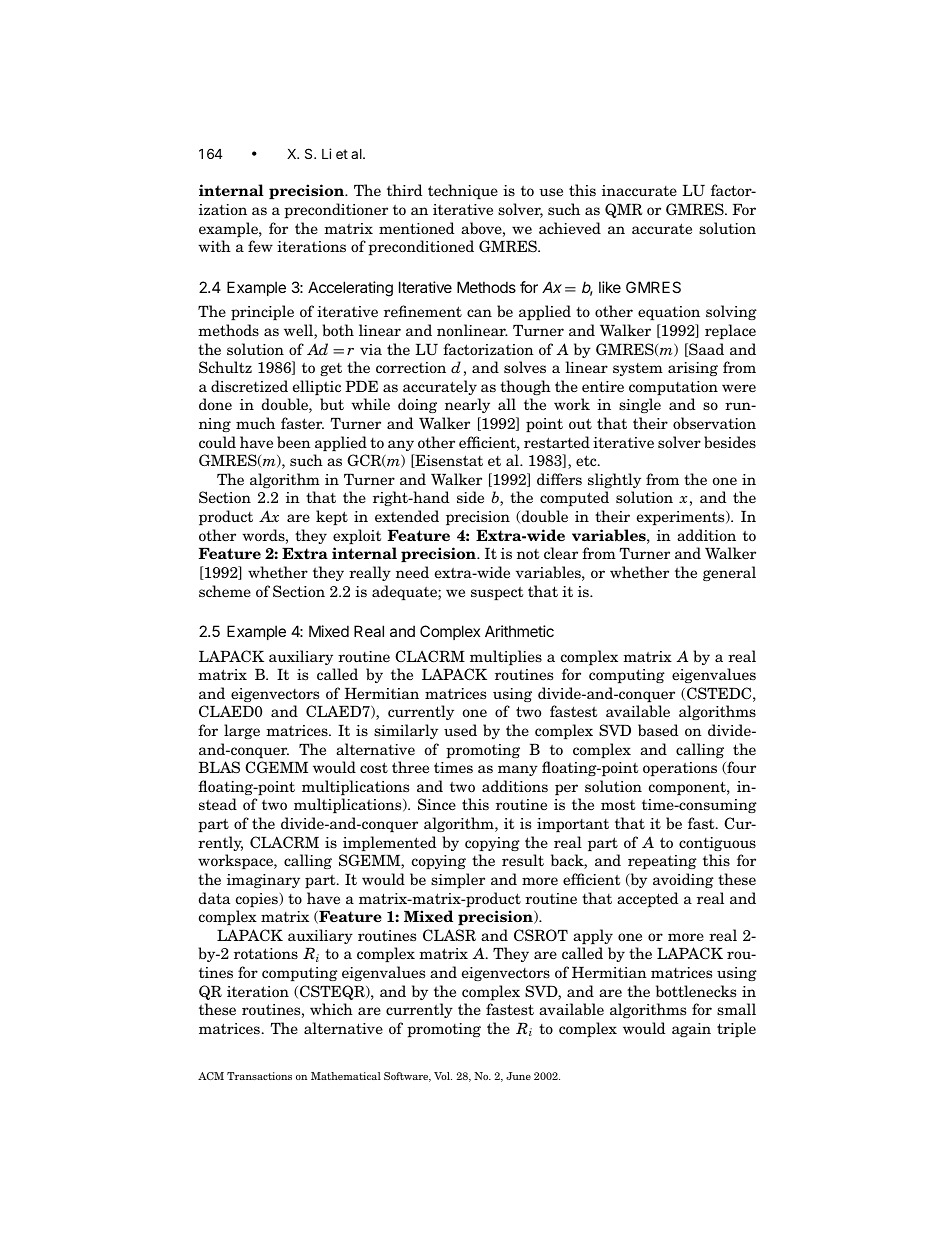  Describe the element at coordinates (260, 246) in the image. I see `few` at that location.
